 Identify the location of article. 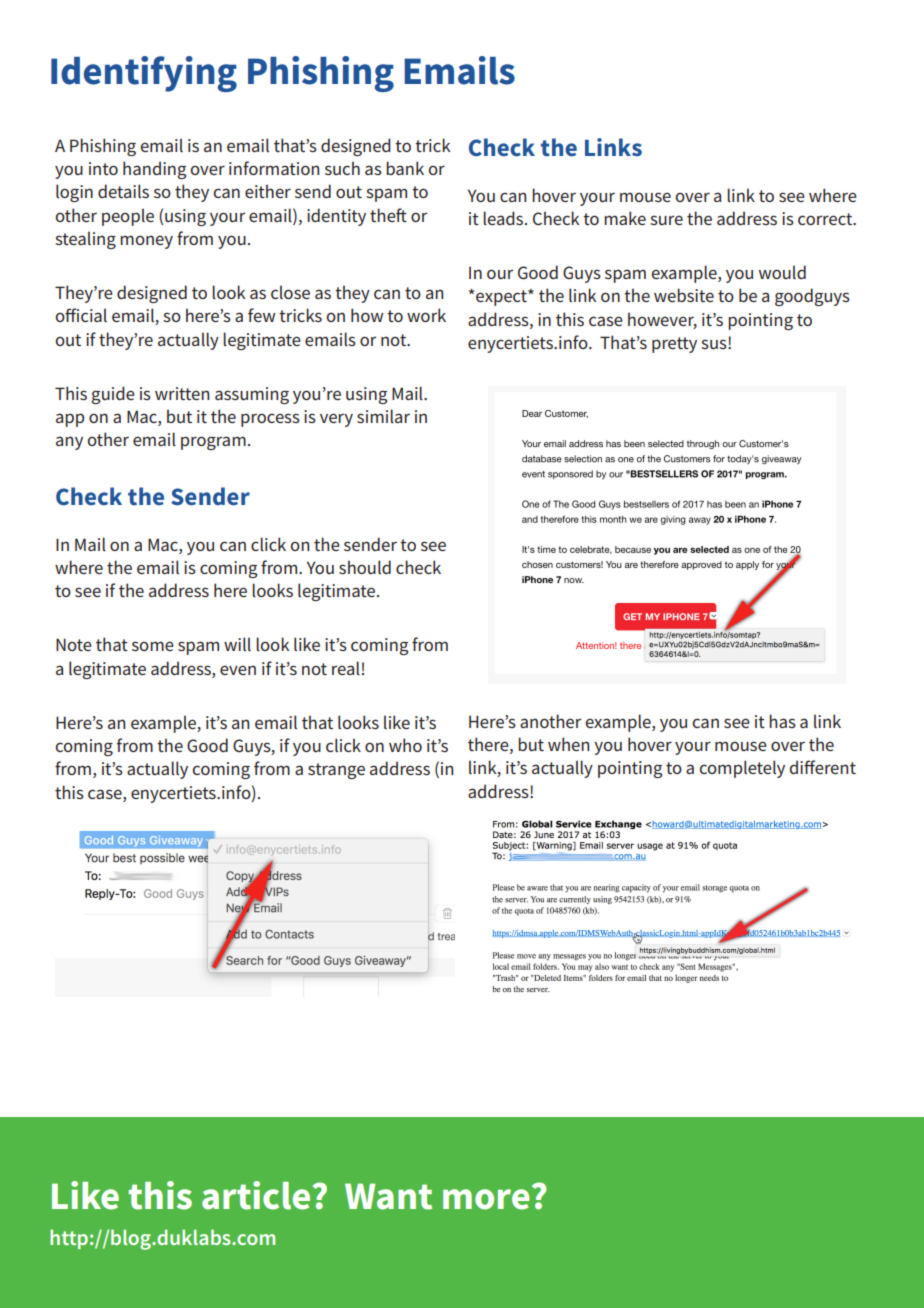
(257, 1195).
